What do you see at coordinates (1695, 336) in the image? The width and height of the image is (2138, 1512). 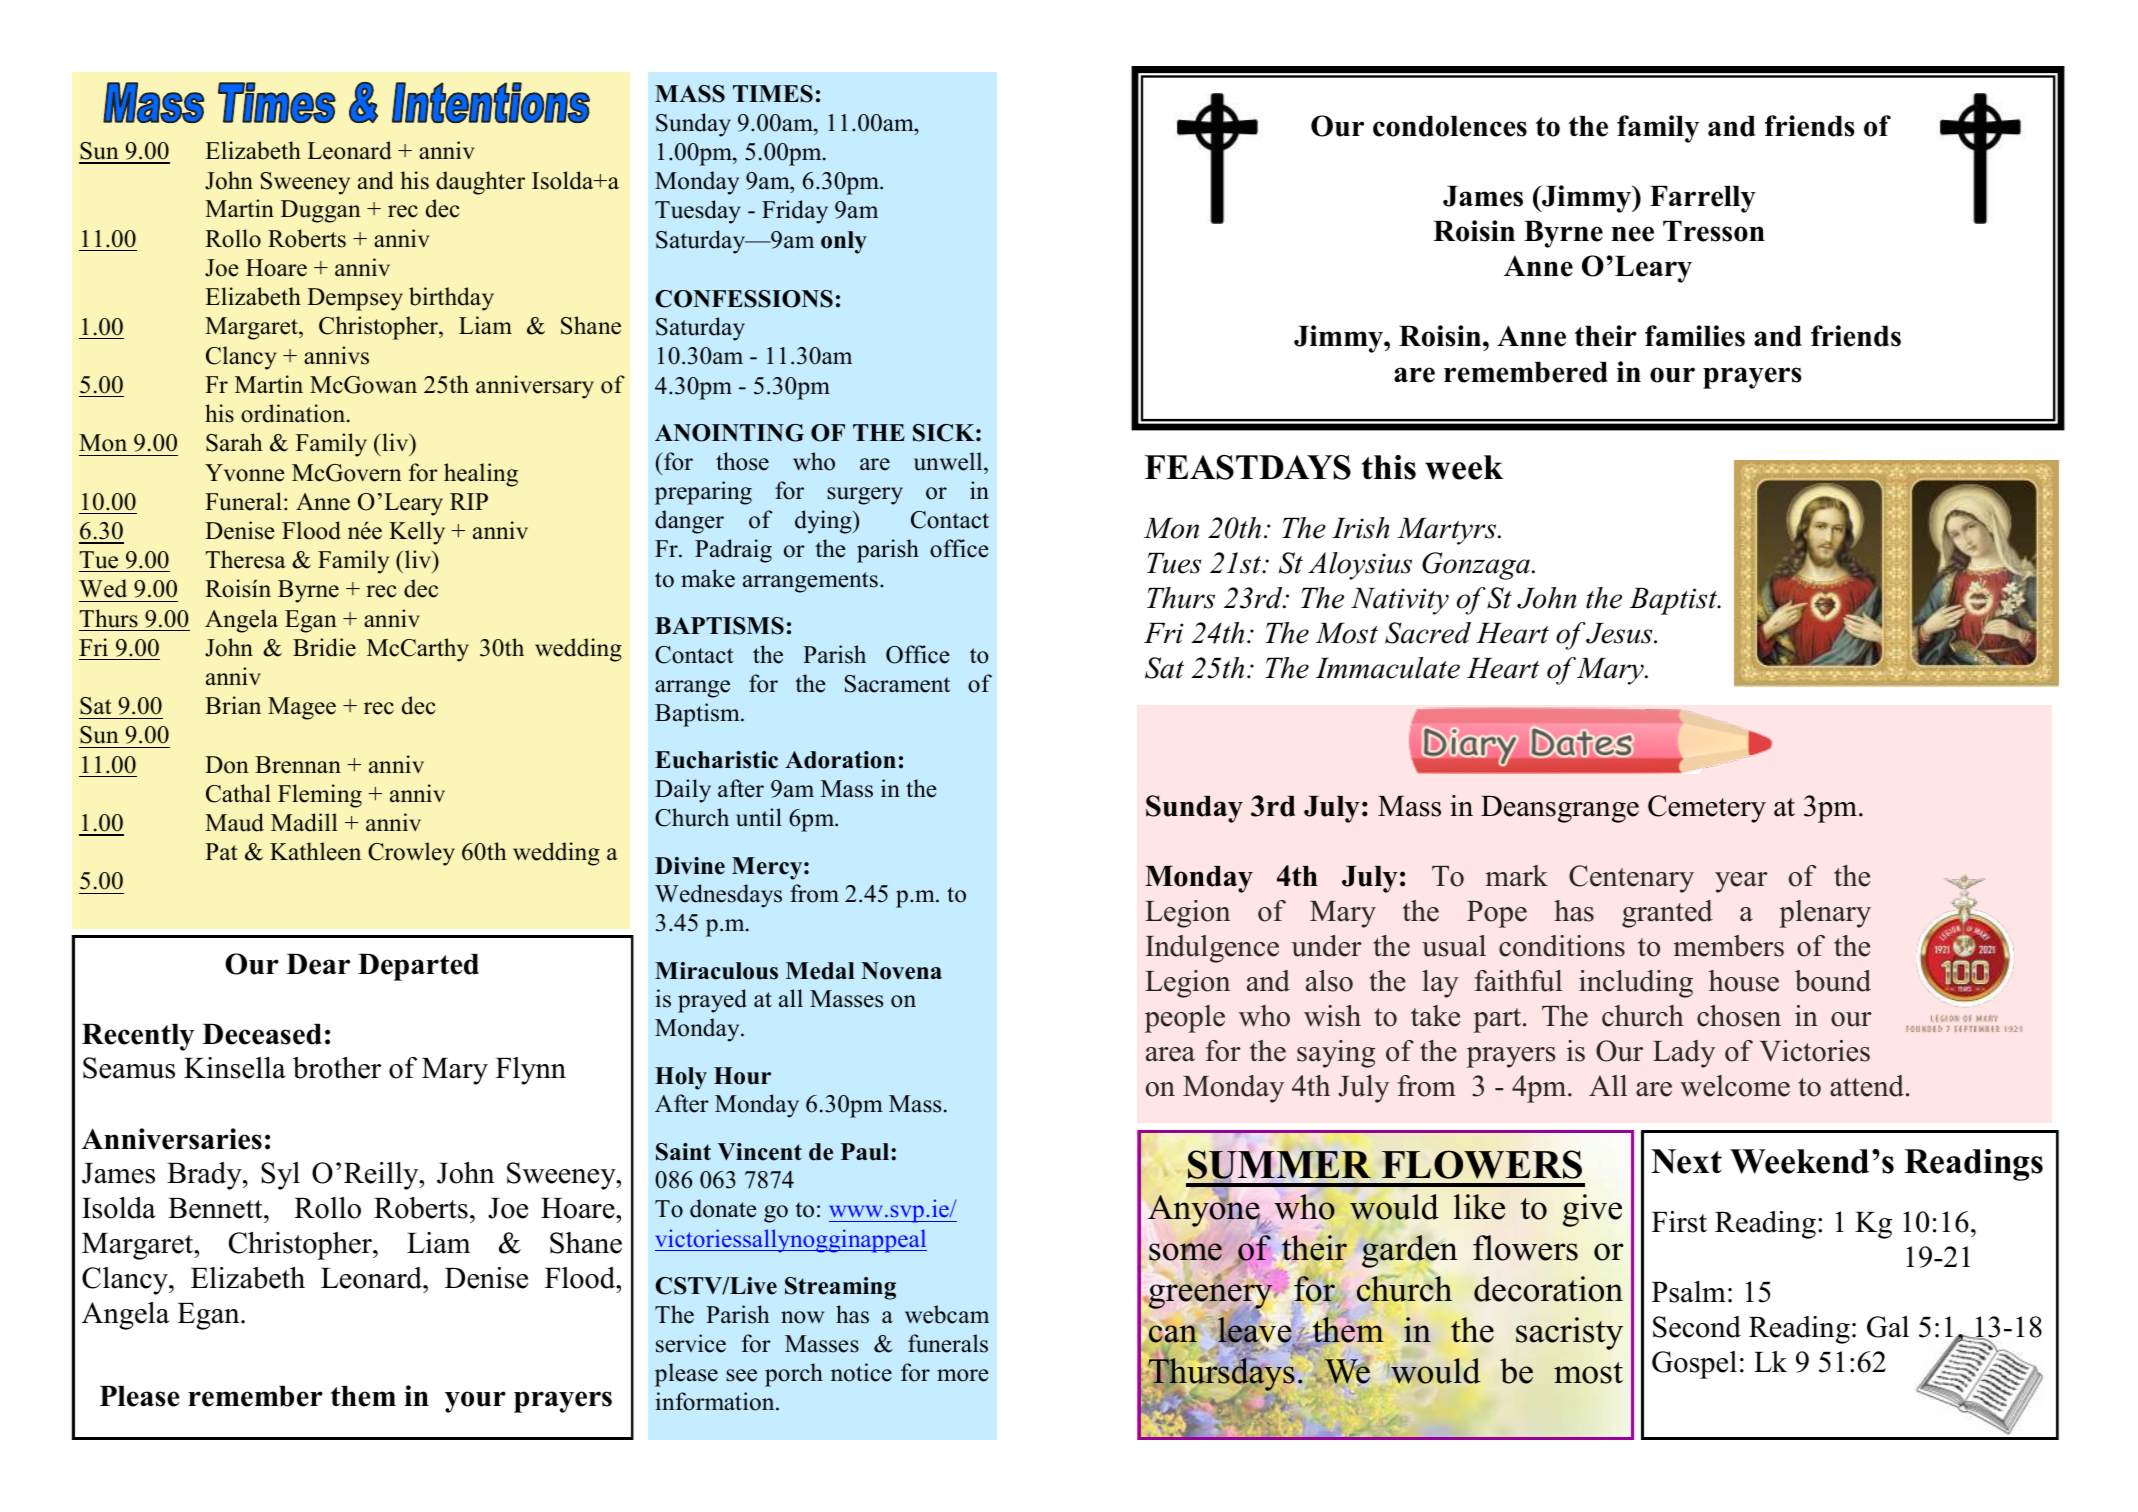 I see `families` at bounding box center [1695, 336].
